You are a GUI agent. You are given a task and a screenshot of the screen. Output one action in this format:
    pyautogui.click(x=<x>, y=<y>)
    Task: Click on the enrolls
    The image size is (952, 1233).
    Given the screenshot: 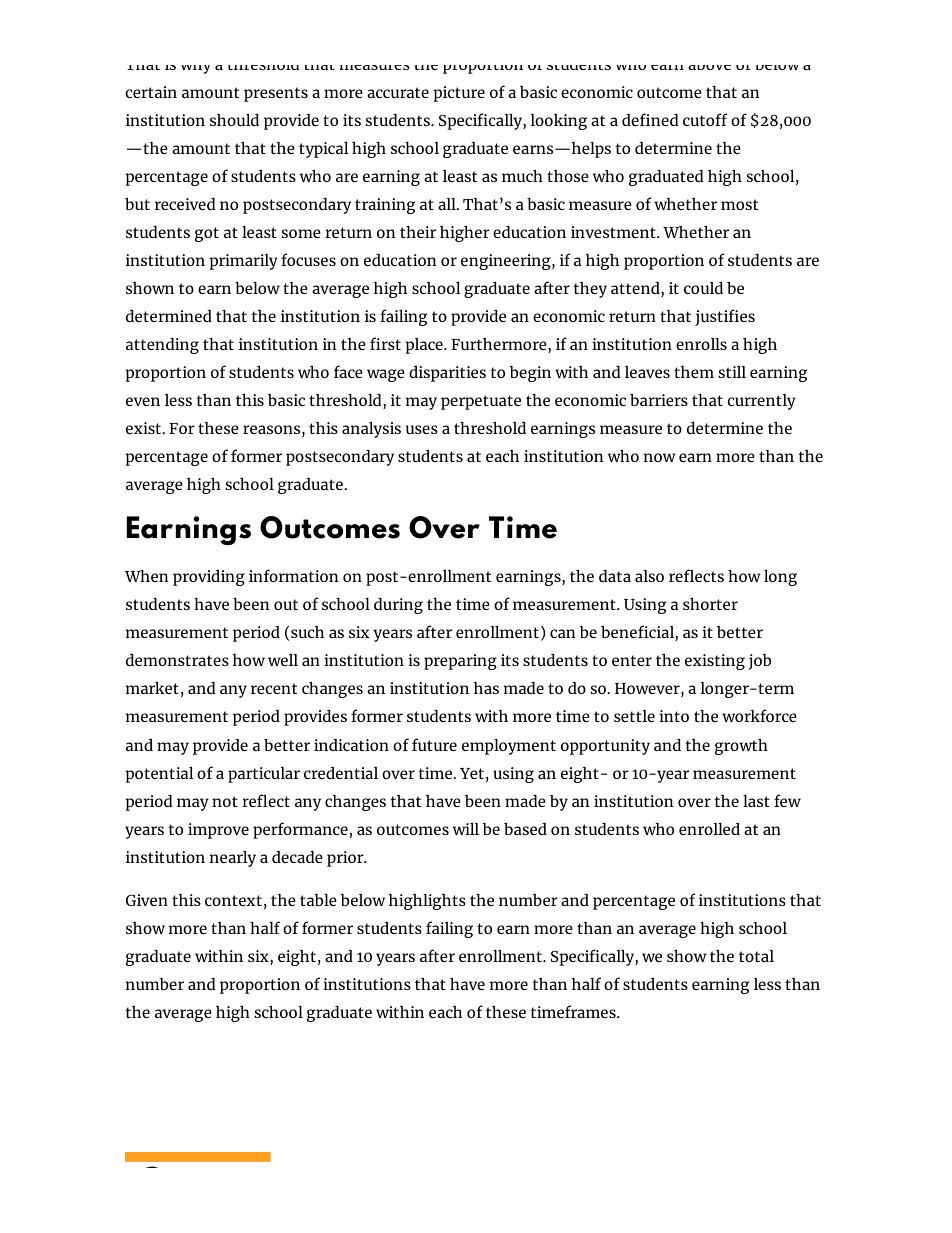 What is the action you would take?
    pyautogui.click(x=701, y=344)
